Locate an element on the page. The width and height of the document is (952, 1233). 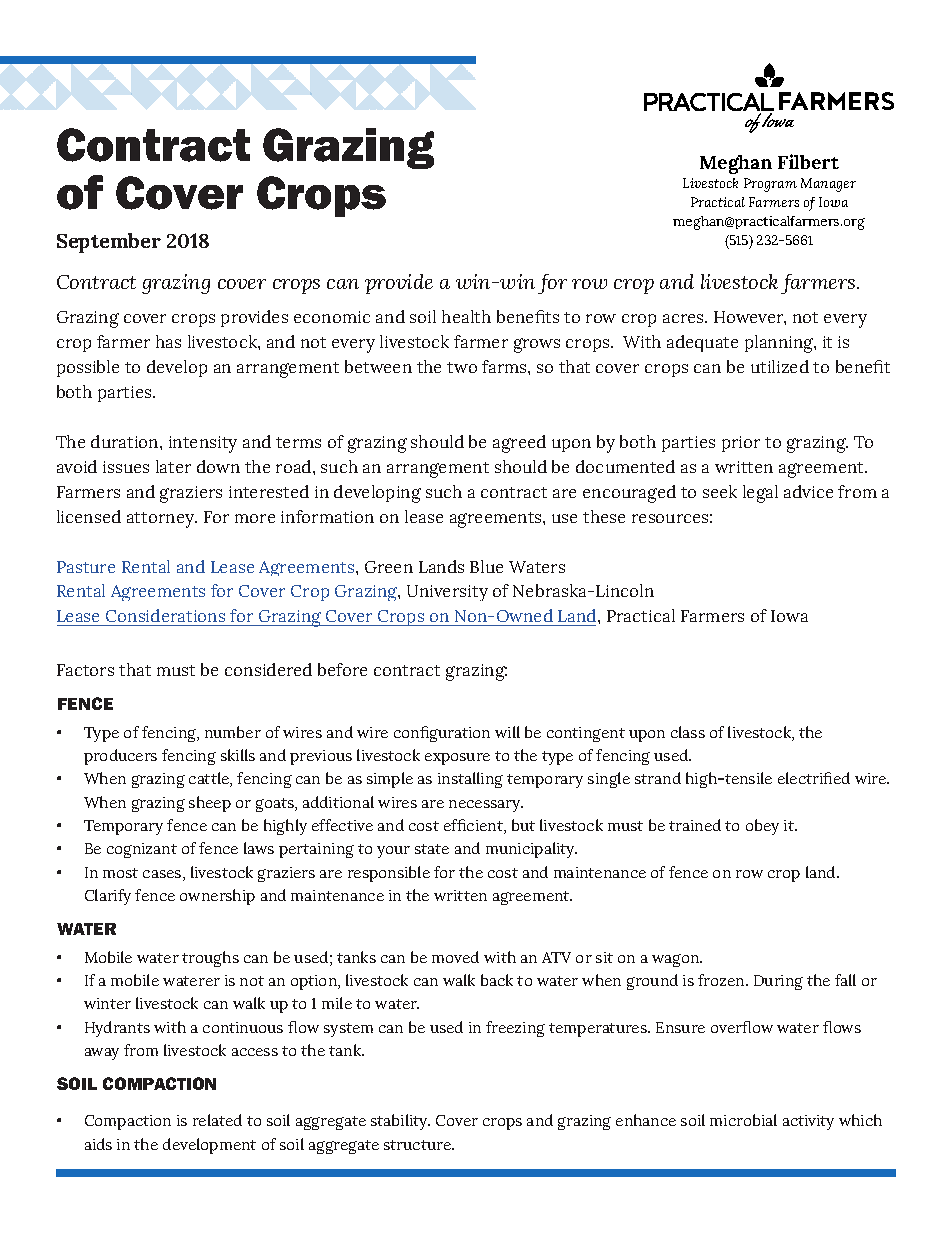
health is located at coordinates (466, 316).
